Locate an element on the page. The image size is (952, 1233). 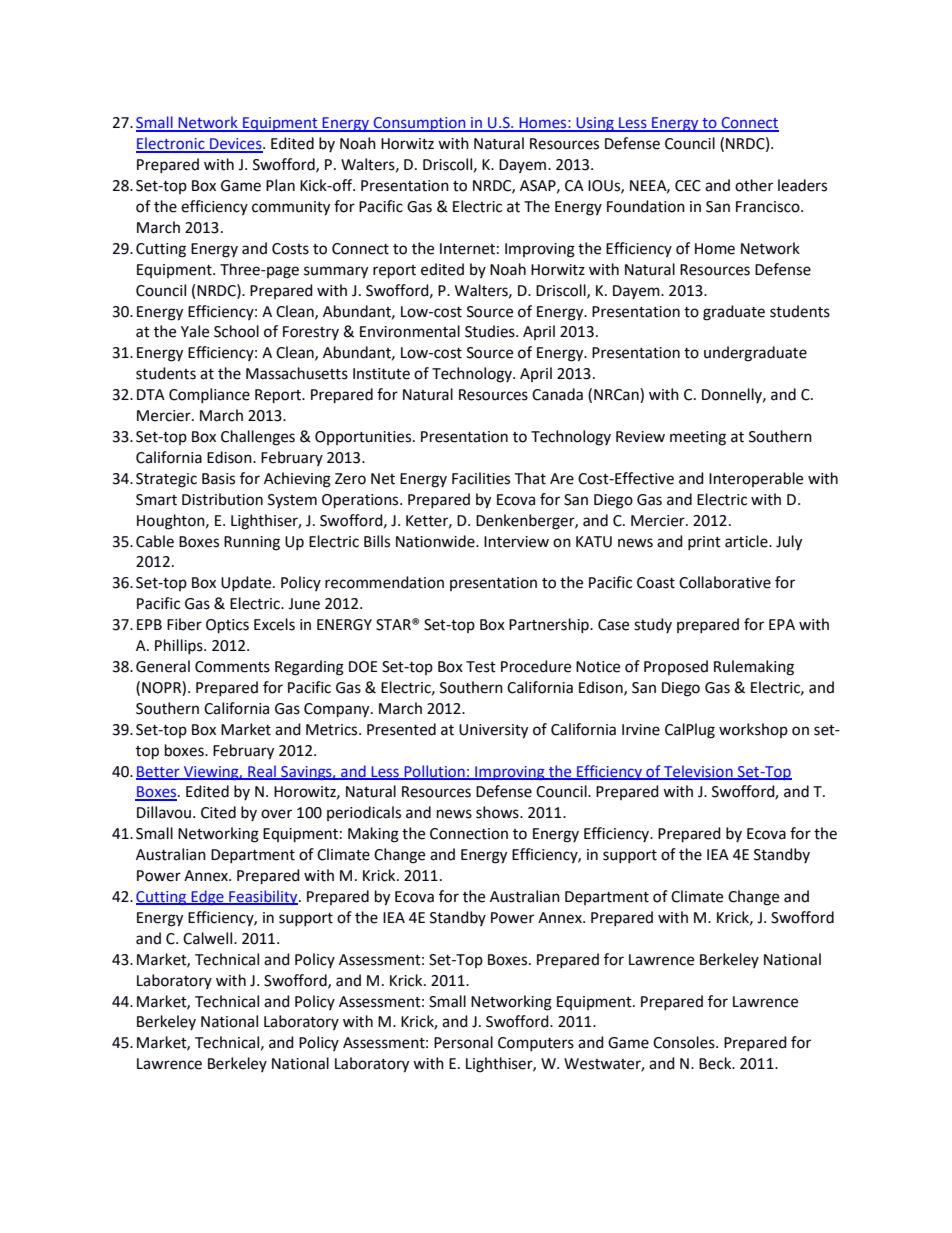
Edge is located at coordinates (207, 897).
